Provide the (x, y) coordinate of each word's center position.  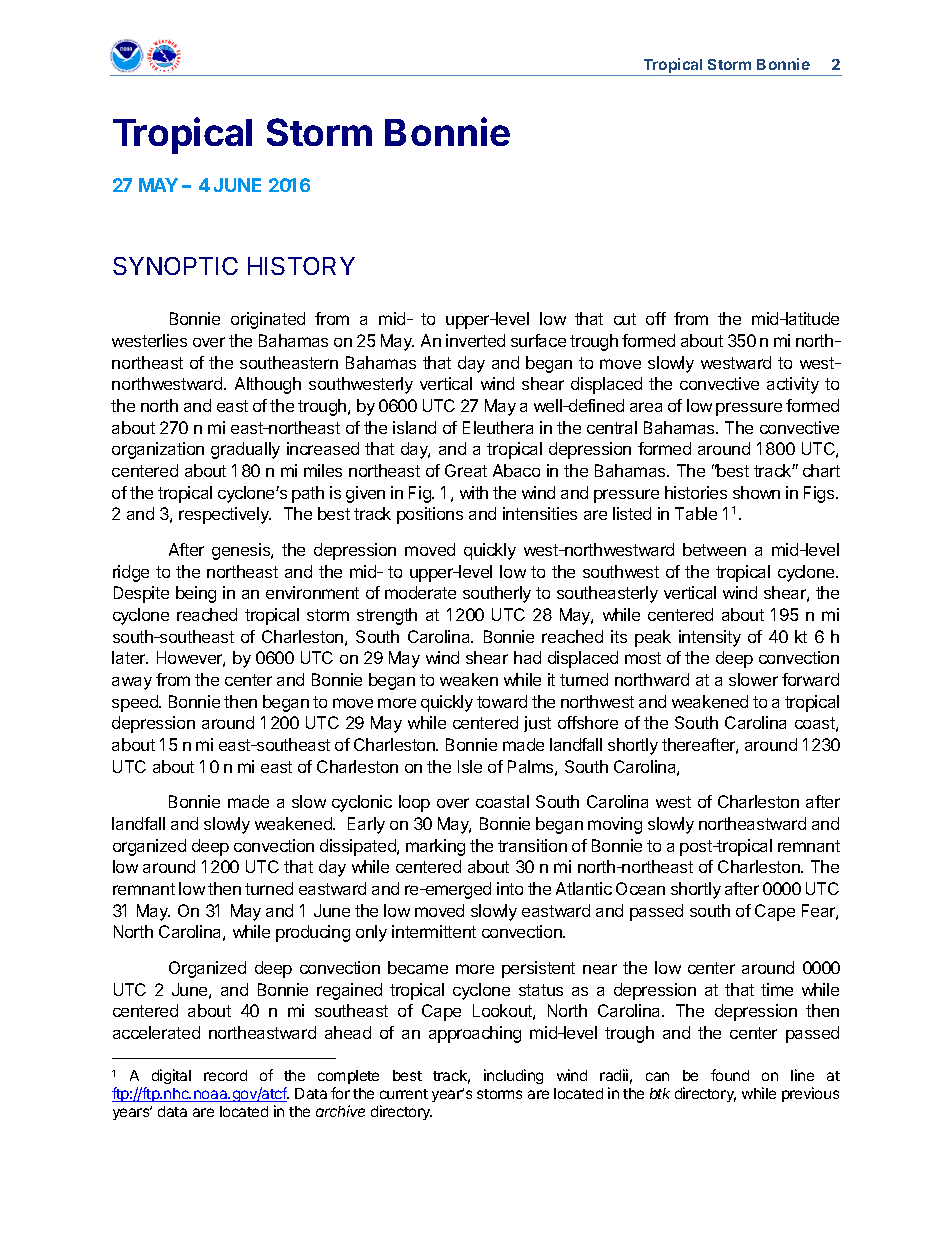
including (513, 1076)
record (225, 1075)
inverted (475, 340)
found (730, 1075)
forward (810, 679)
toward (502, 701)
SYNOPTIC (175, 266)
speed (136, 703)
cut (625, 319)
